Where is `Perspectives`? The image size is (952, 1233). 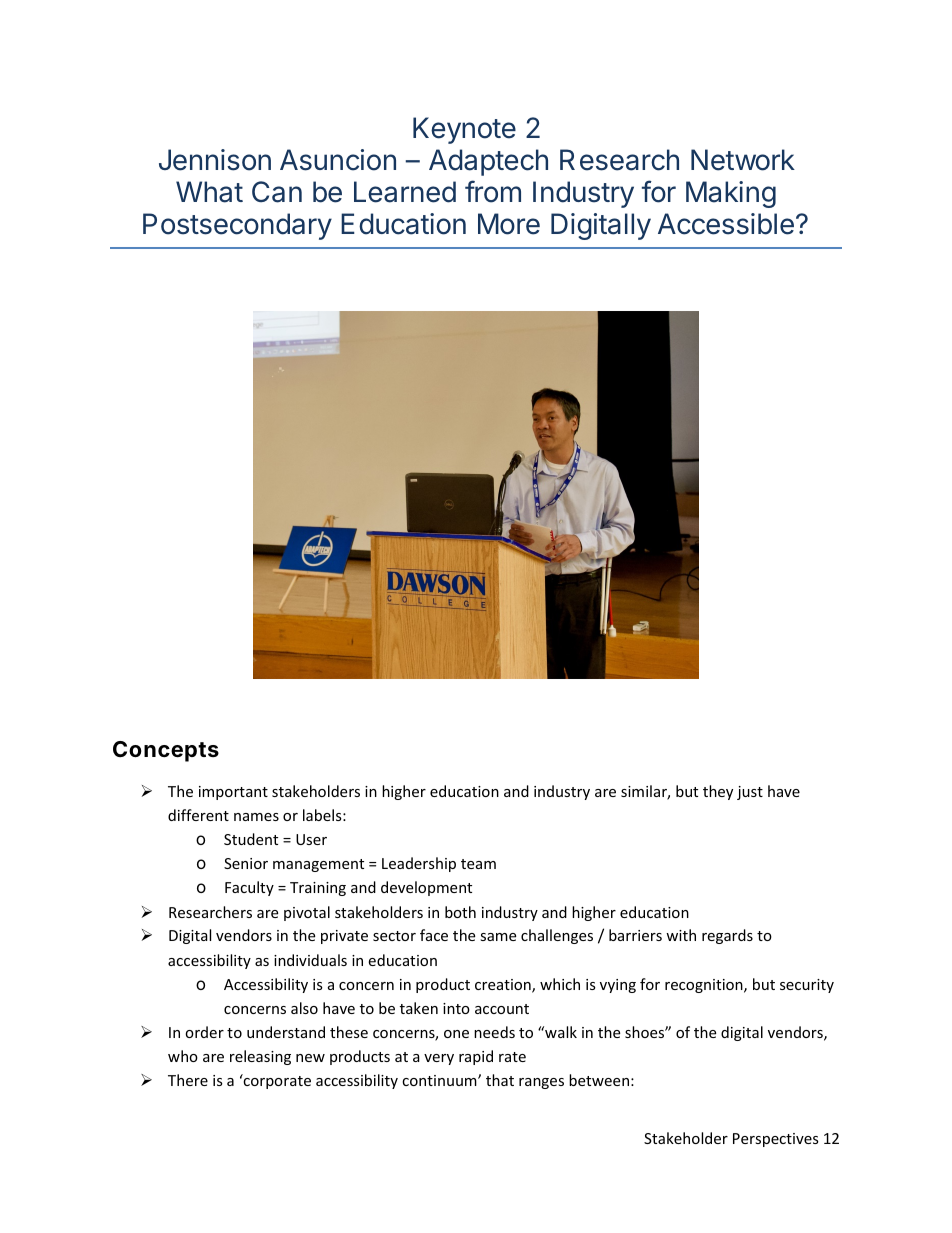
Perspectives is located at coordinates (776, 1140).
